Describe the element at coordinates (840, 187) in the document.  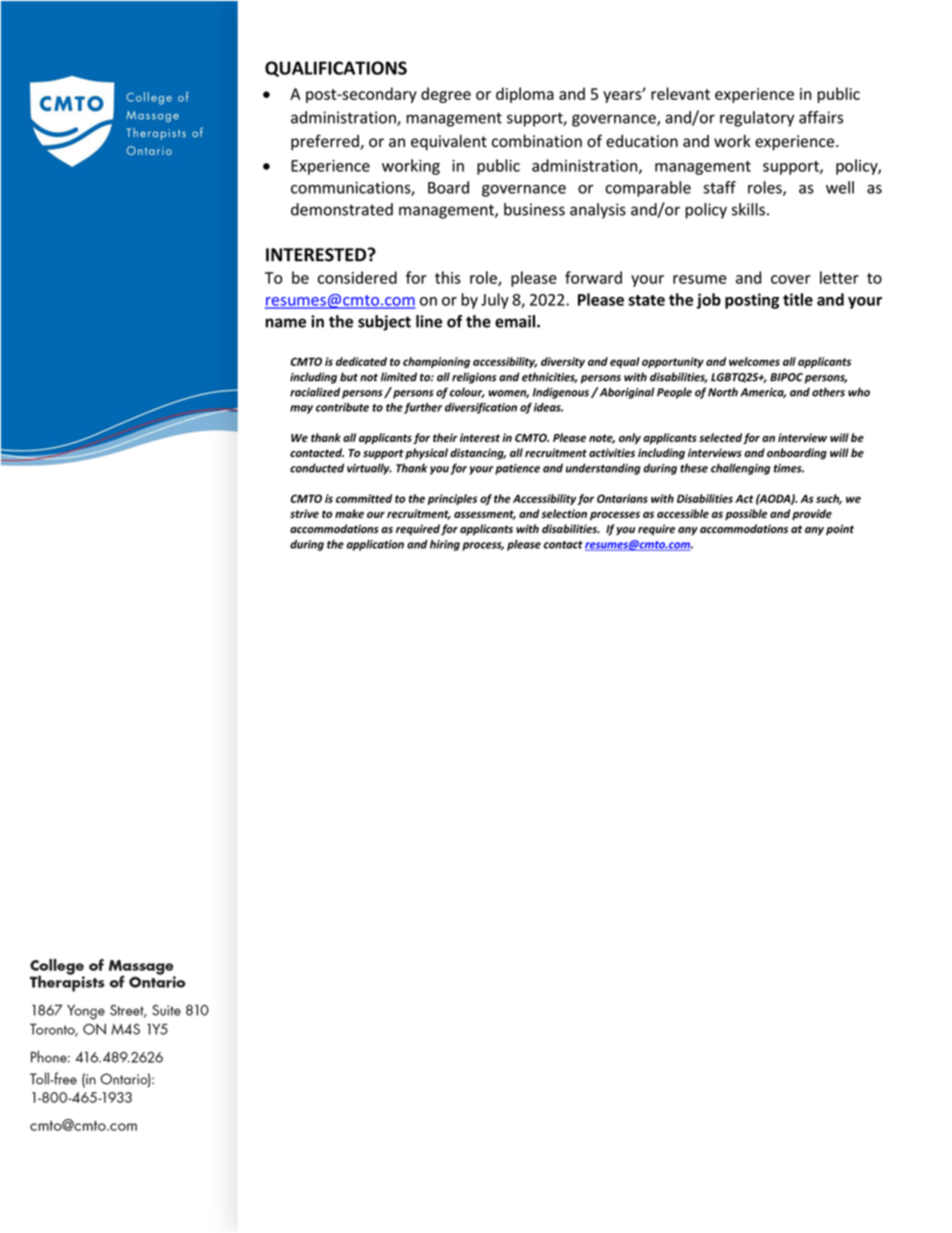
I see `well` at that location.
